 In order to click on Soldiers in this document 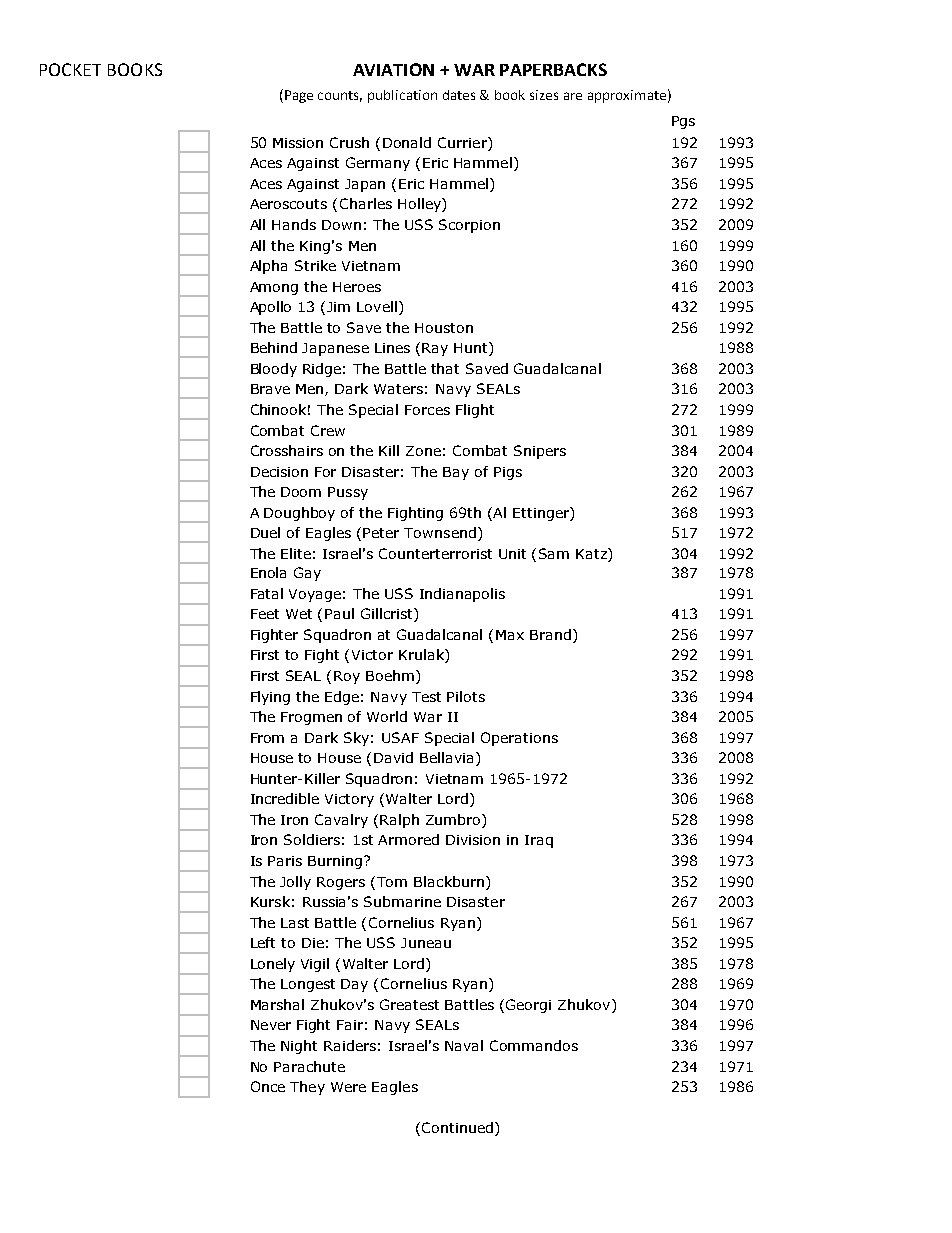, I will do `click(312, 839)`.
